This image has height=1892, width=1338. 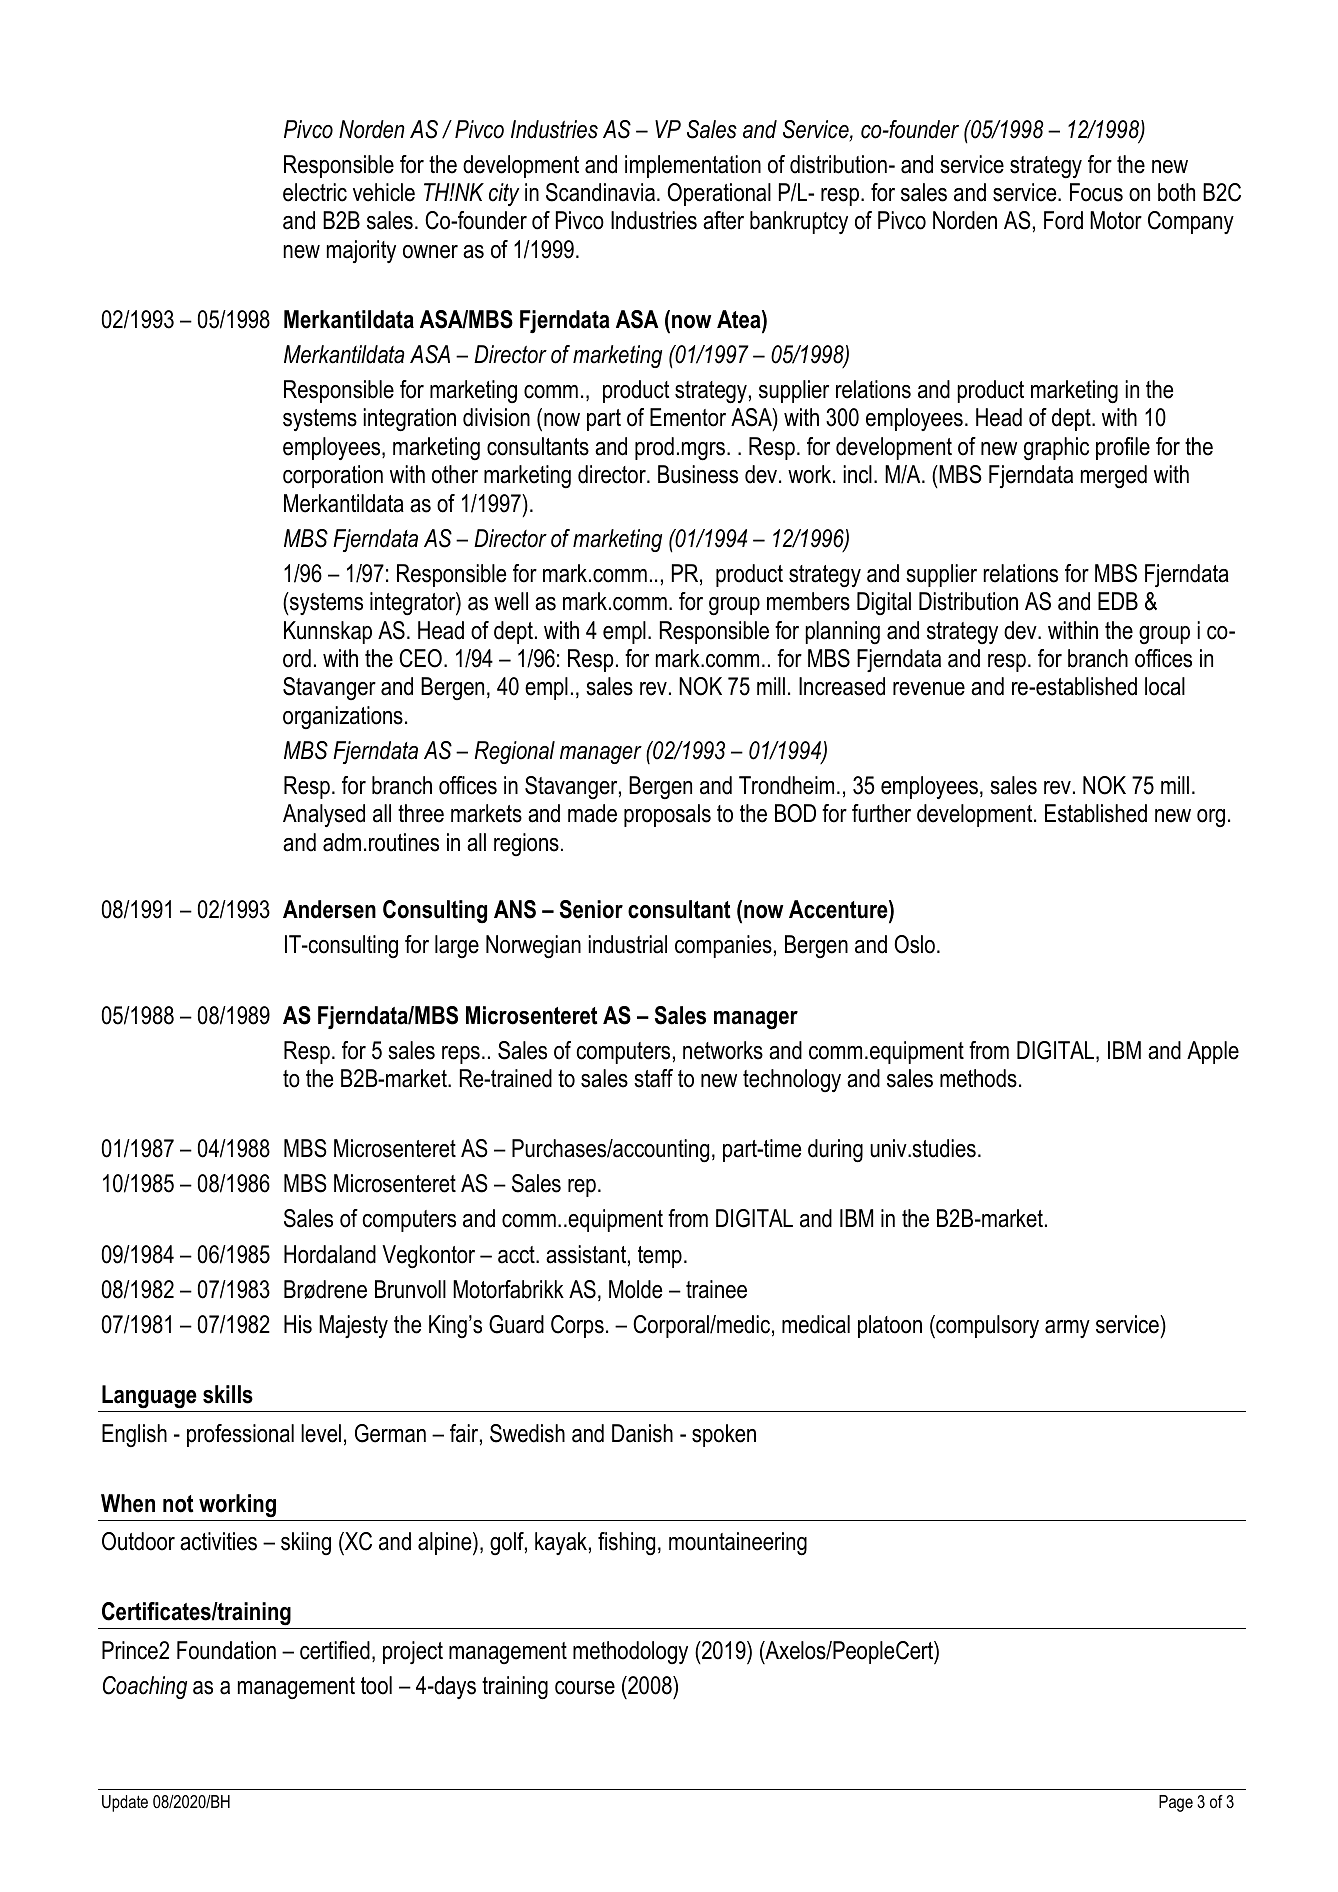 I want to click on Foundation, so click(x=226, y=1650).
